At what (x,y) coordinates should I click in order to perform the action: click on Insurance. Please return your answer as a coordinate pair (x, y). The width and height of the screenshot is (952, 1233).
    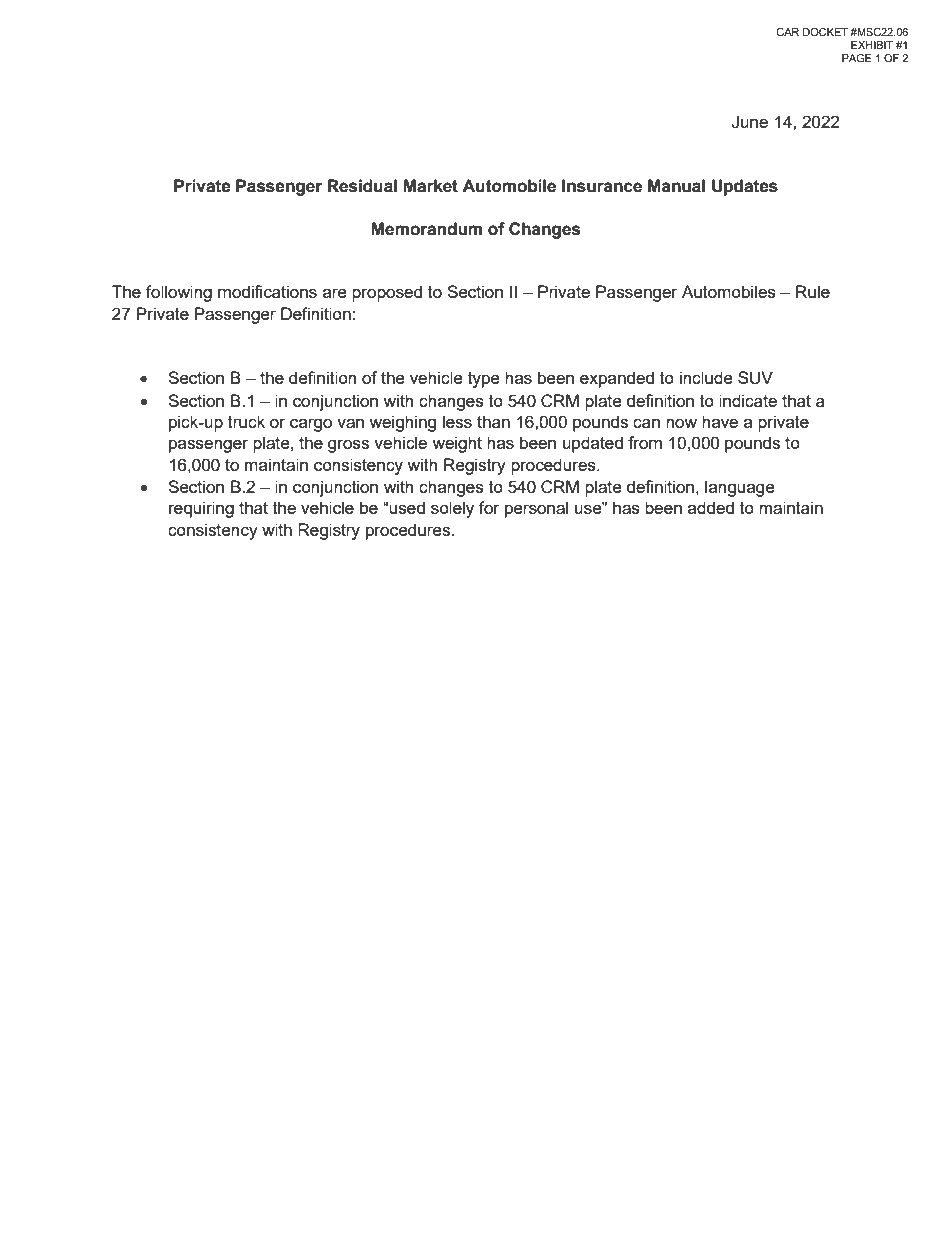
    Looking at the image, I should click on (602, 186).
